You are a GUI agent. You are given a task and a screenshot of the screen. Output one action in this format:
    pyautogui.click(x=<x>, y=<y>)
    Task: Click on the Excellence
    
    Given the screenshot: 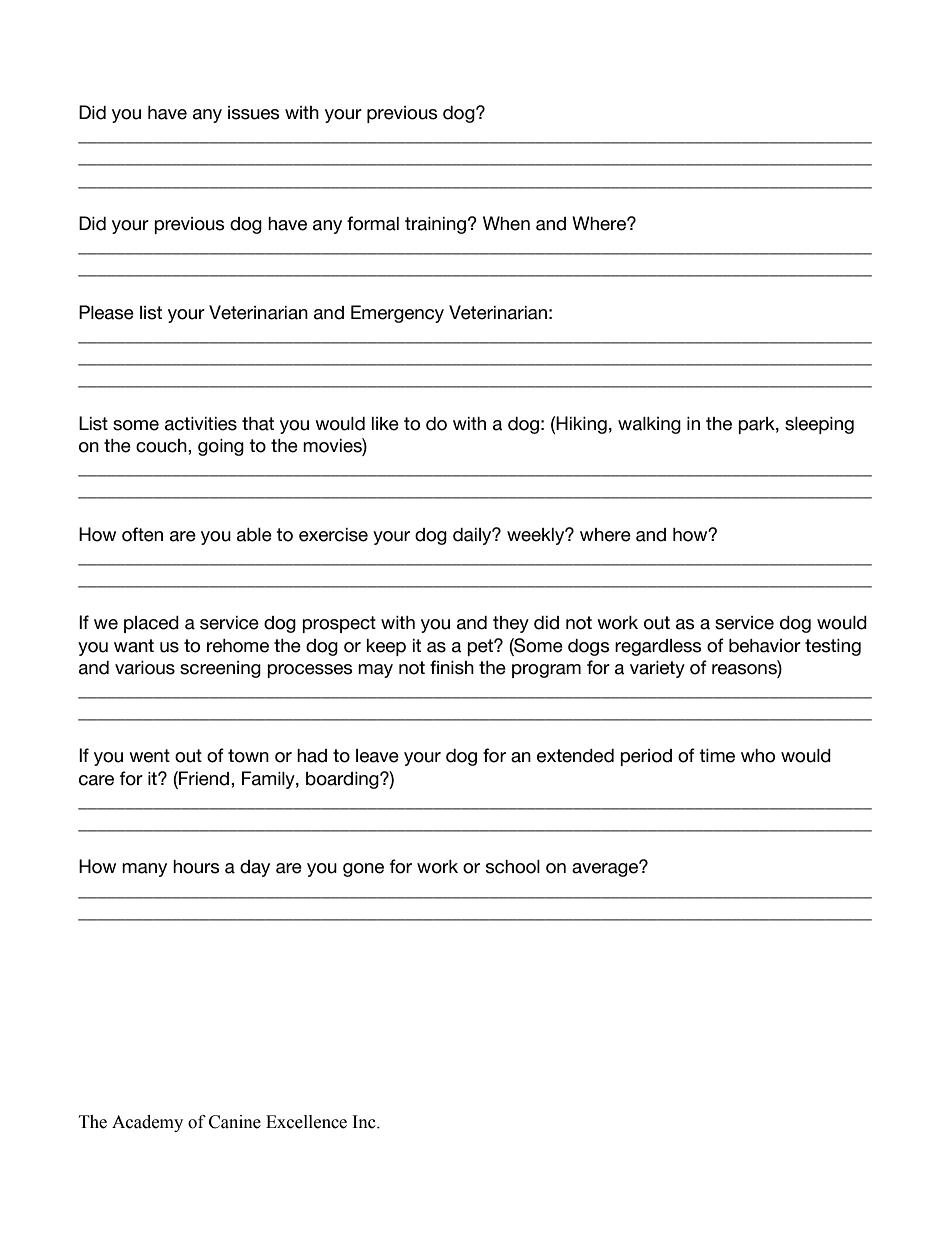 What is the action you would take?
    pyautogui.click(x=306, y=1122)
